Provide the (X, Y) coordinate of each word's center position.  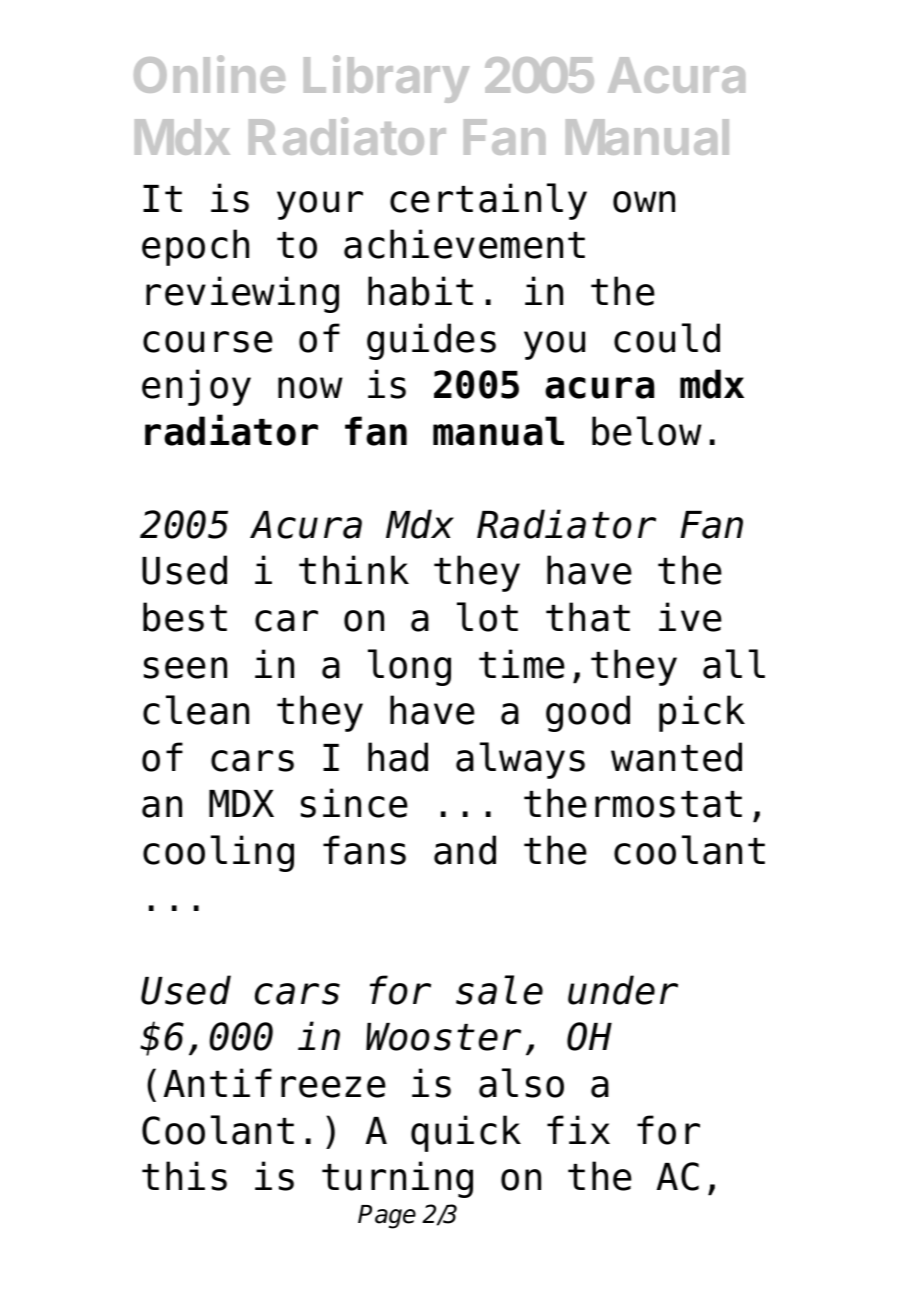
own (644, 202)
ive (690, 617)
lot (487, 617)
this (184, 1176)
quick (466, 1133)
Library (387, 79)
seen (185, 668)
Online (209, 74)
